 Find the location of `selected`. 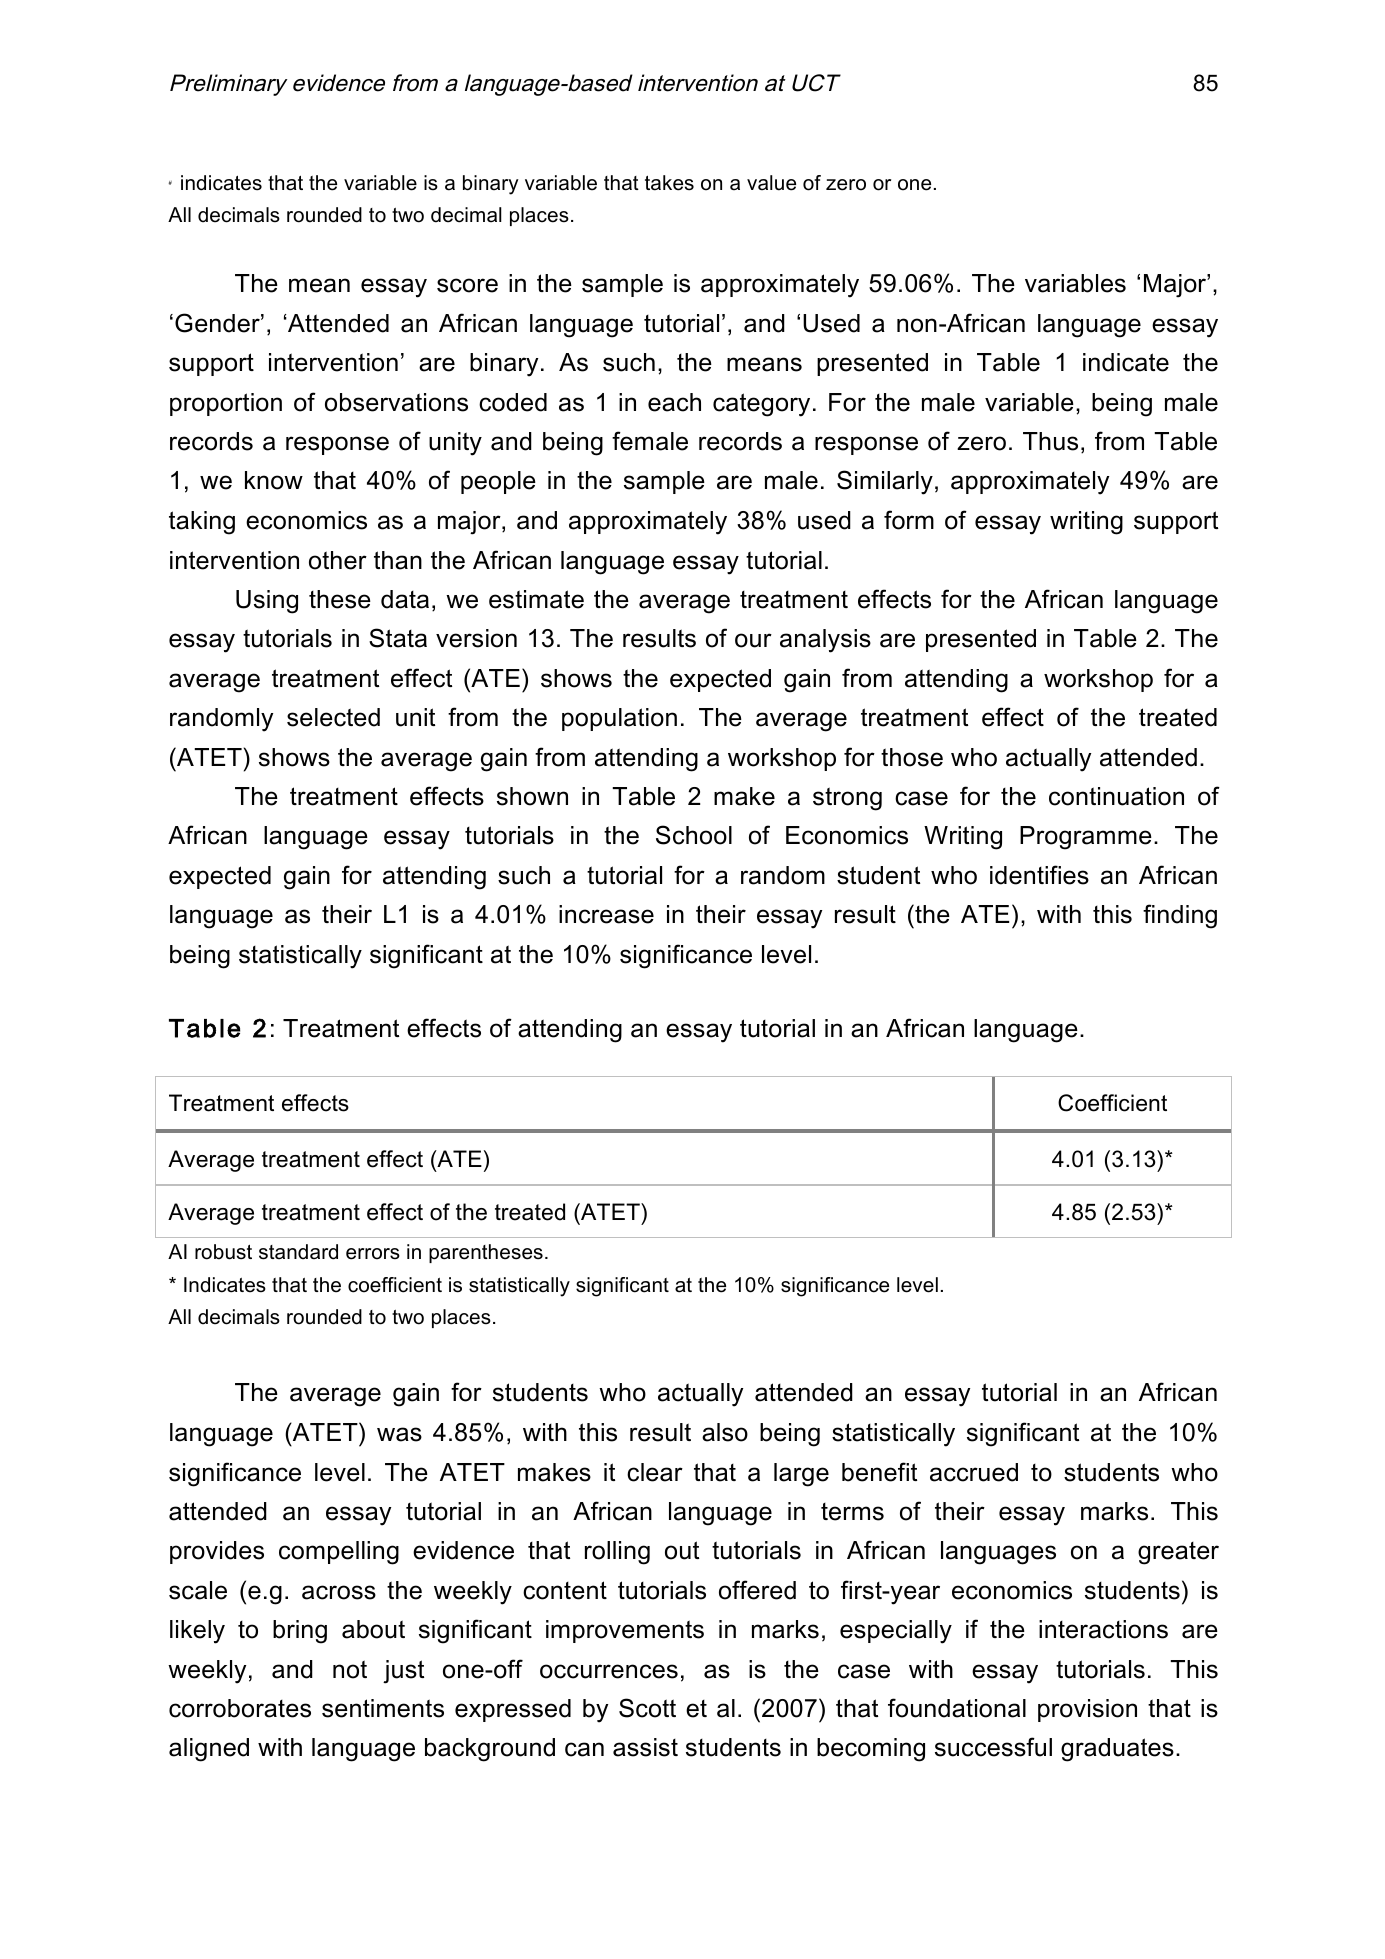

selected is located at coordinates (333, 717).
